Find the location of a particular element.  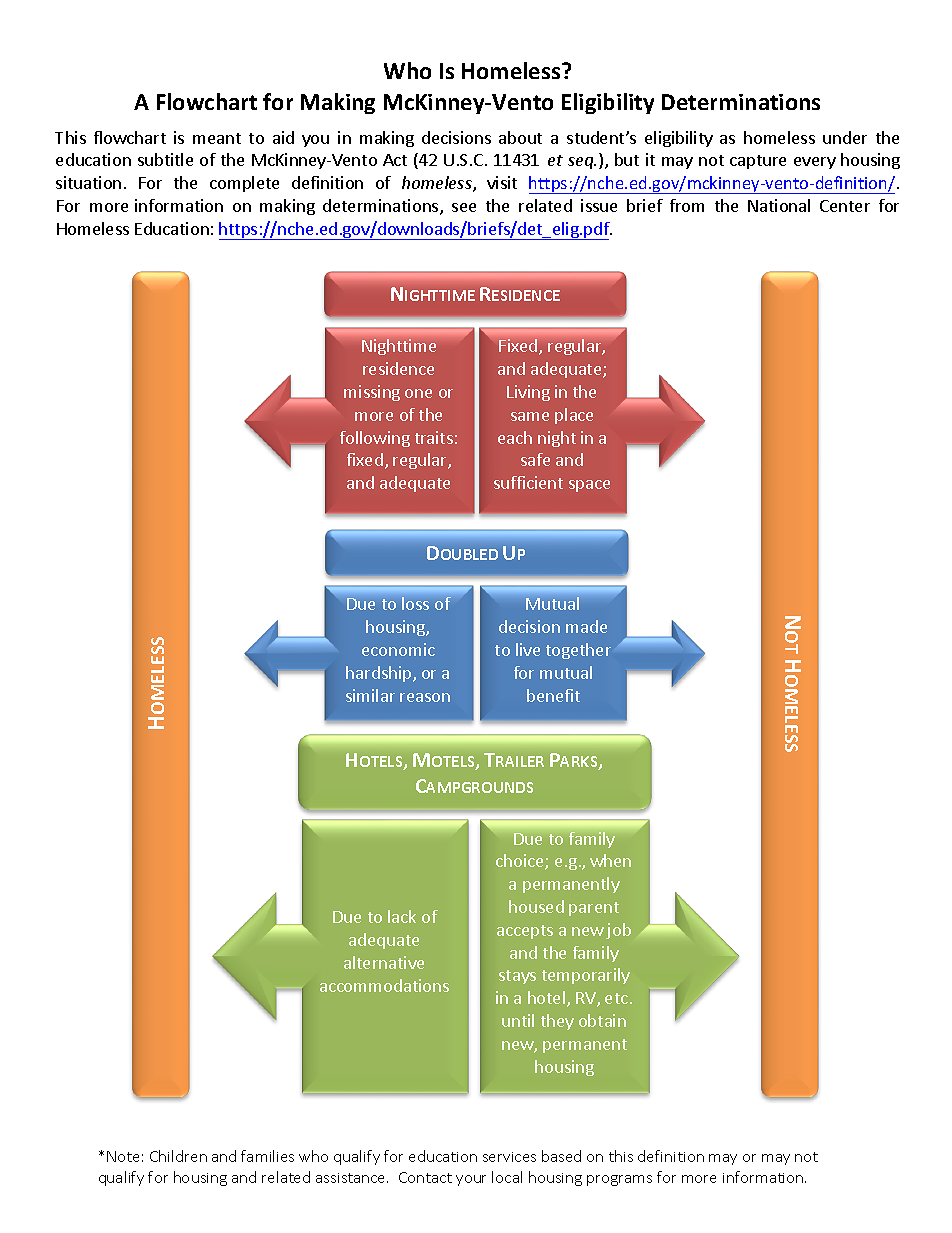

traits is located at coordinates (434, 437).
